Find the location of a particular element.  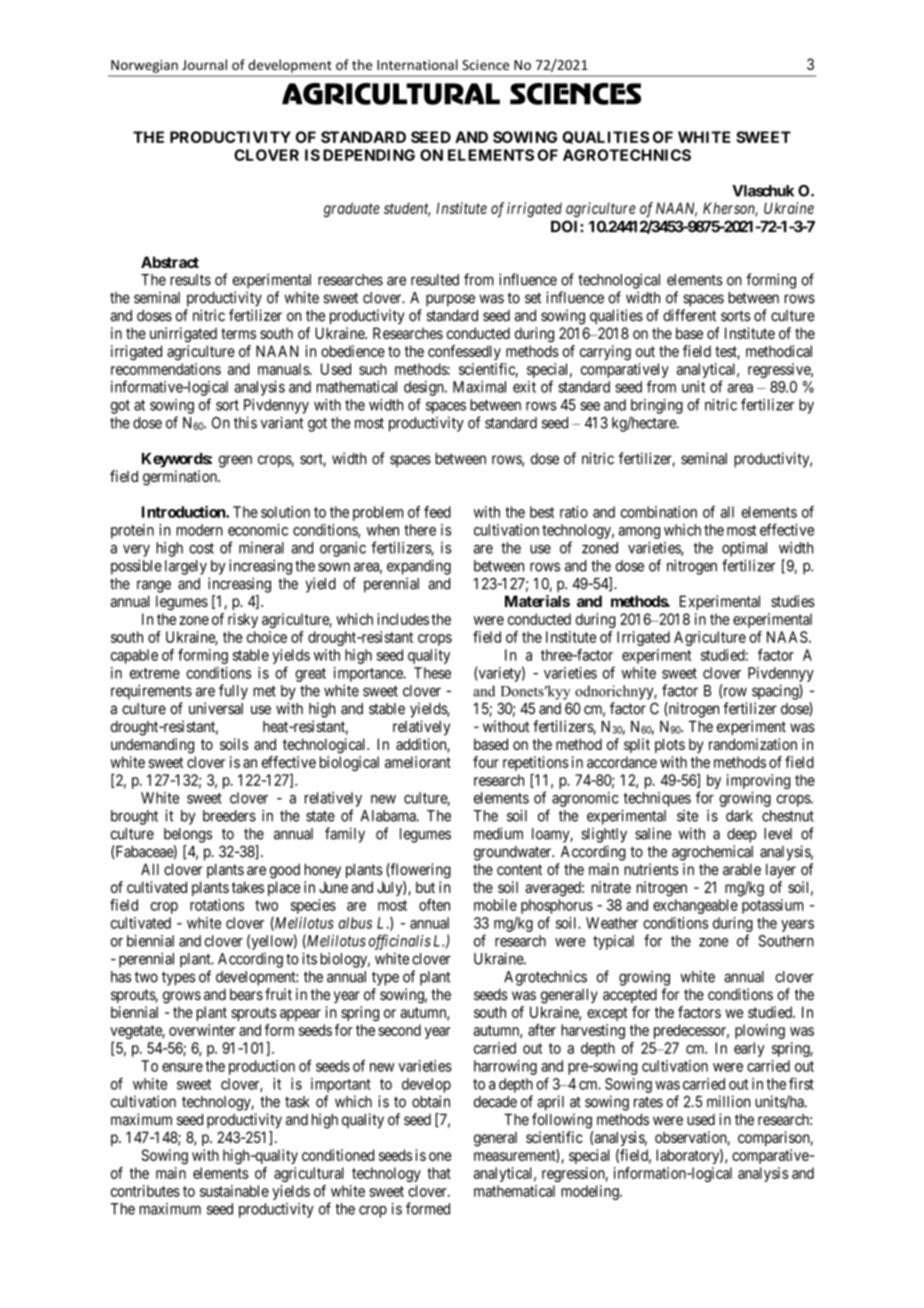

sustainable is located at coordinates (234, 1191).
